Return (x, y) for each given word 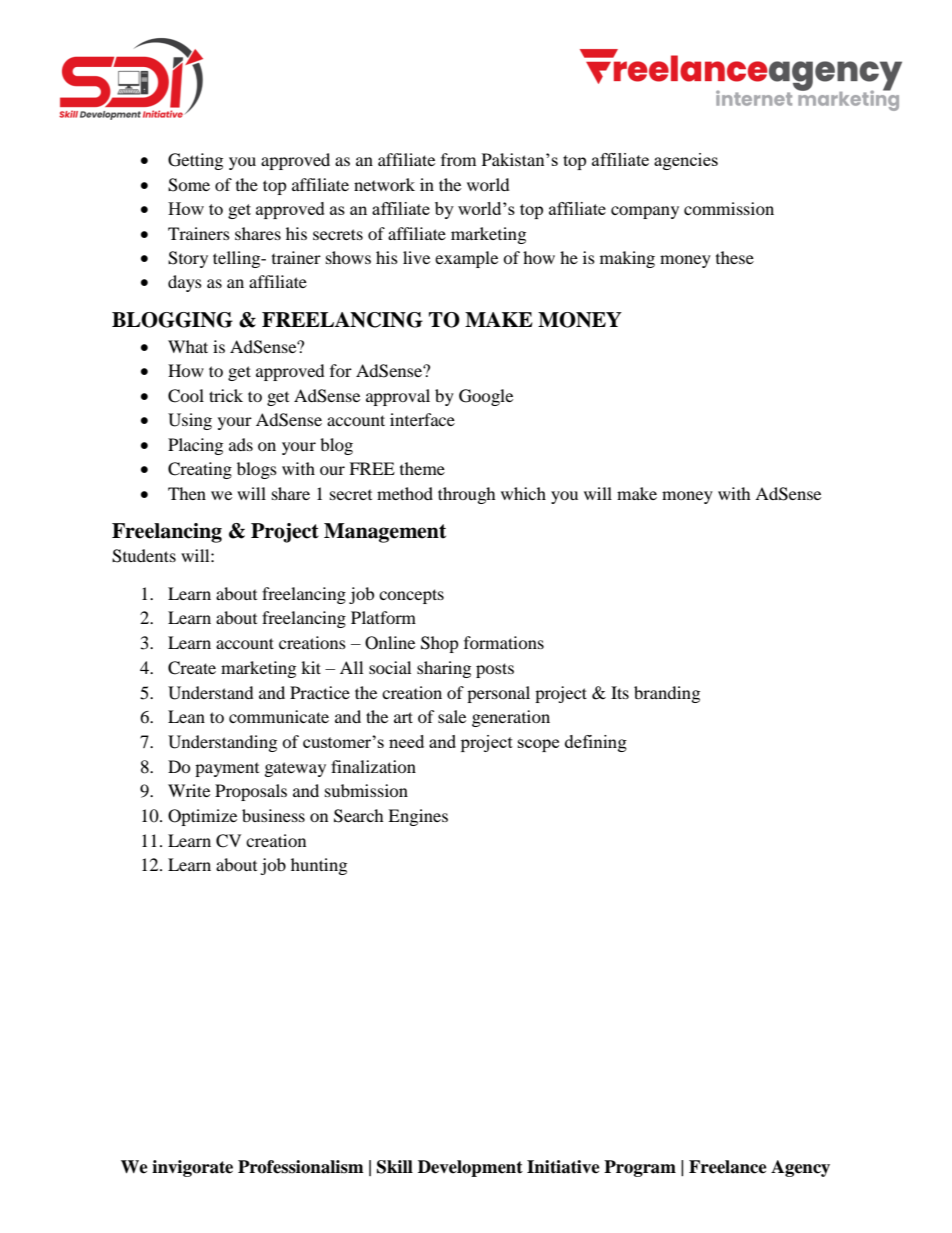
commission (729, 208)
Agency (800, 1168)
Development (470, 1168)
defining (596, 743)
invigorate (192, 1168)
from (458, 159)
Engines (418, 817)
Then (187, 493)
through (467, 495)
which (523, 493)
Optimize (202, 817)
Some (189, 185)
